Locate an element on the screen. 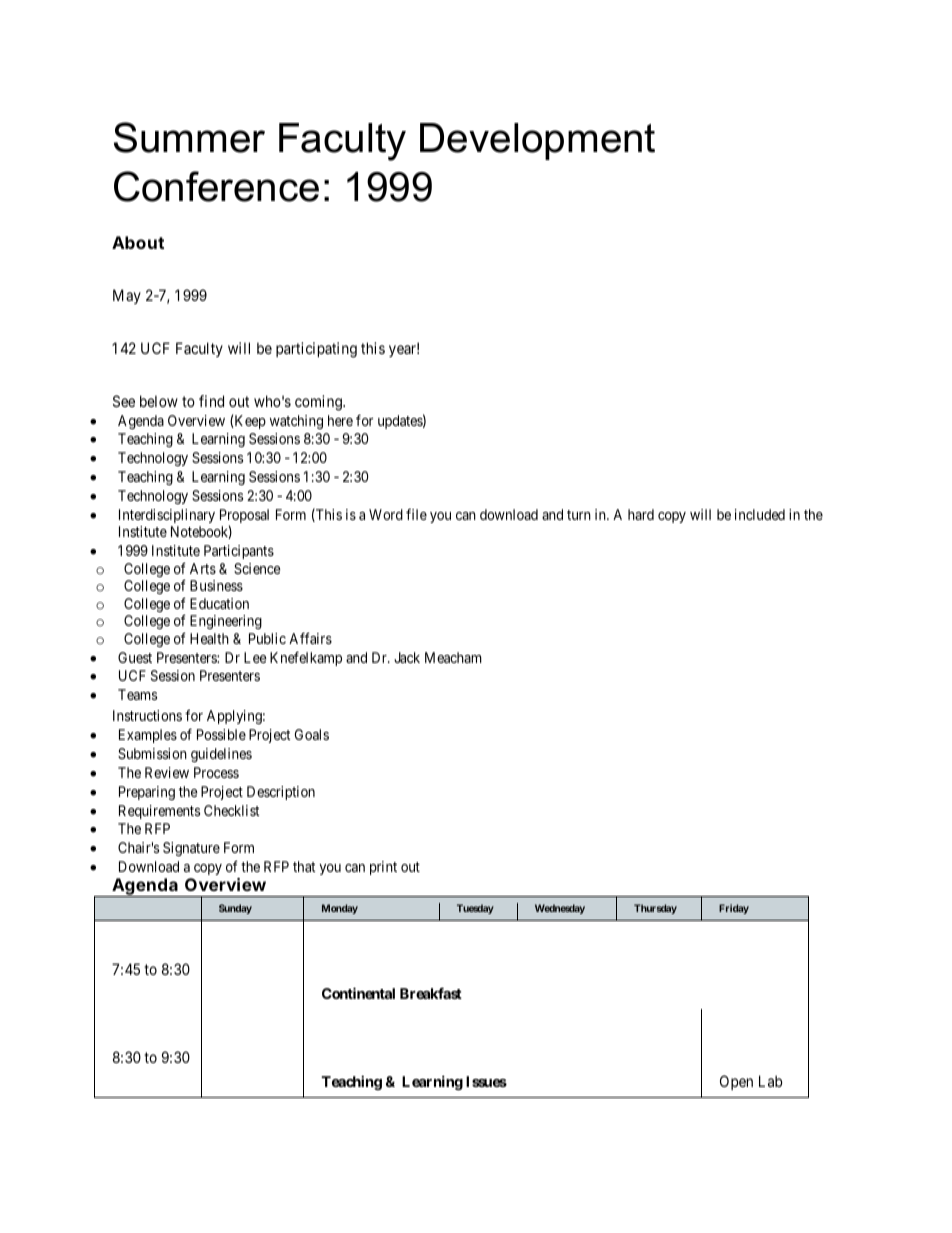  Development is located at coordinates (537, 141).
